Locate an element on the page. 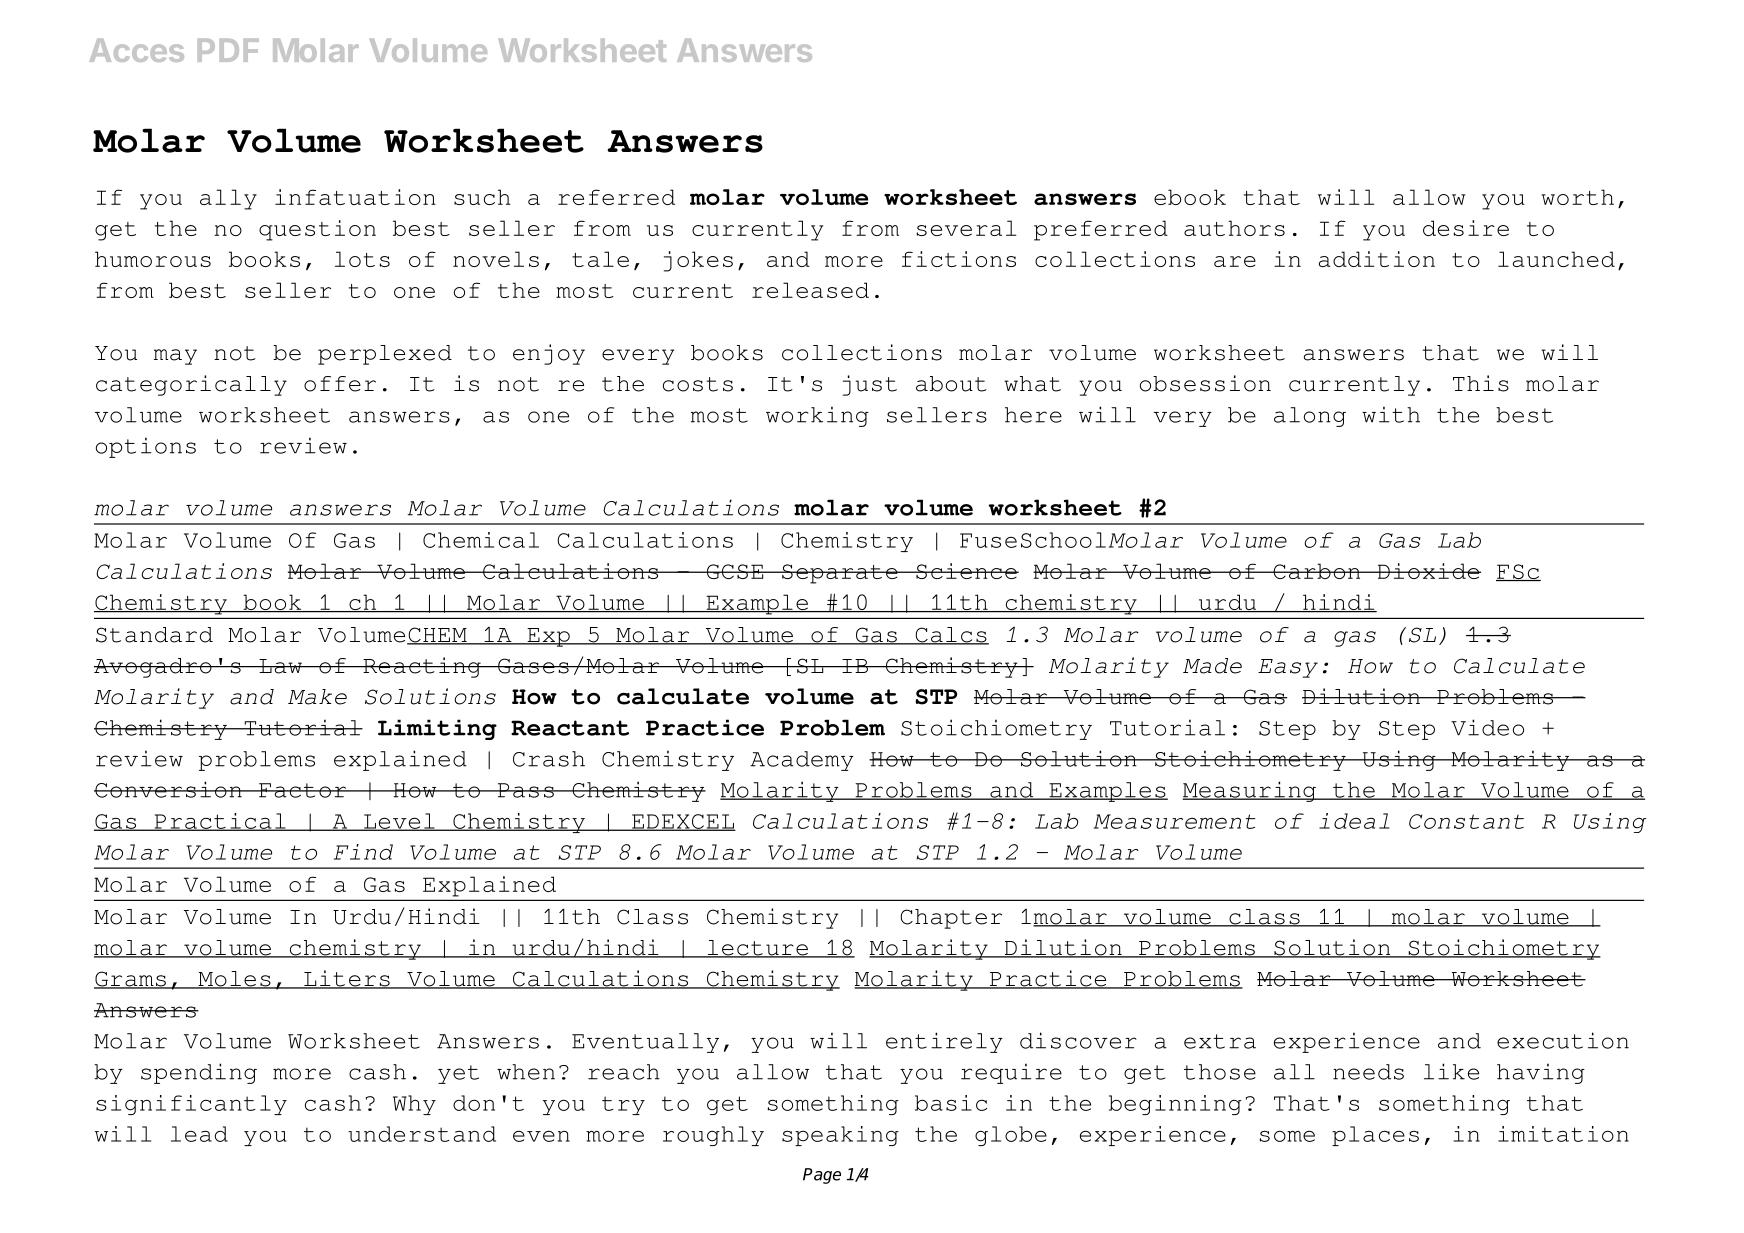 The height and width of the image is (1233, 1744). Dioxide is located at coordinates (1428, 571).
